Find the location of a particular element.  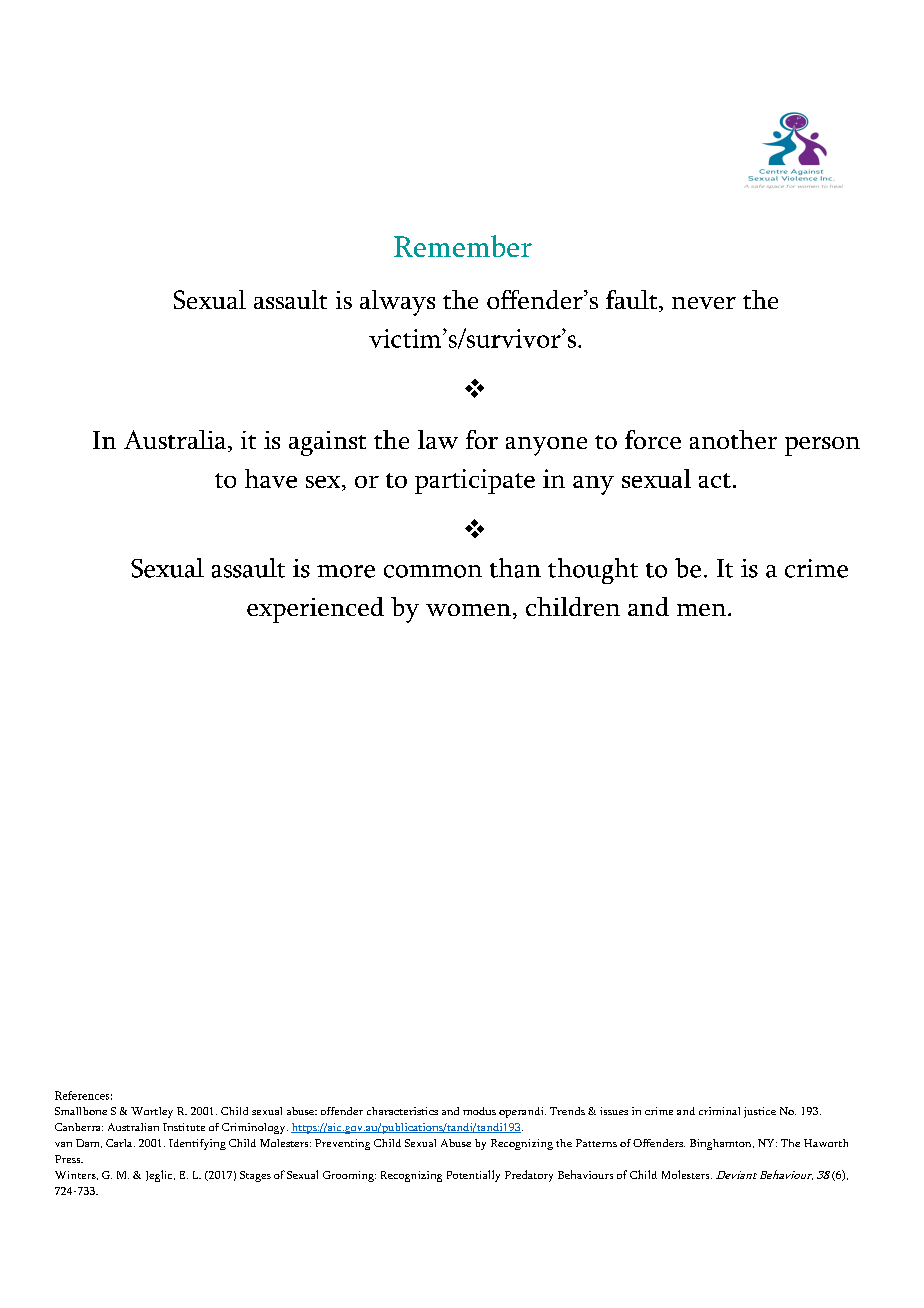

criminal is located at coordinates (719, 1111).
